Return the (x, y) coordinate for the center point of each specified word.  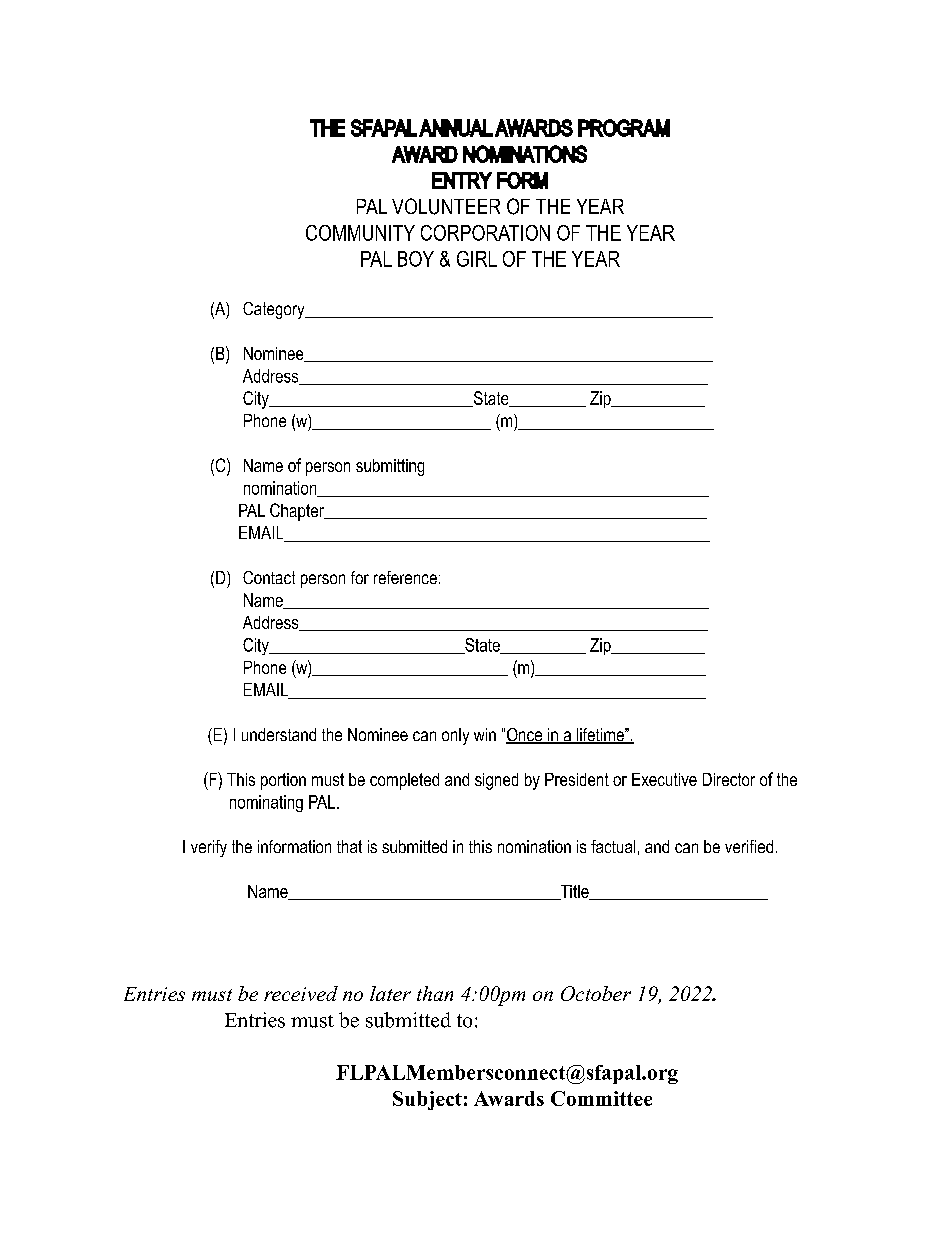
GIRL (477, 259)
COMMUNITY (360, 233)
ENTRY (462, 180)
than (435, 993)
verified (749, 846)
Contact (269, 577)
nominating (266, 803)
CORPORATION (485, 233)
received (301, 993)
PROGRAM (624, 128)
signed (496, 781)
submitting (390, 467)
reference (405, 577)
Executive (664, 779)
